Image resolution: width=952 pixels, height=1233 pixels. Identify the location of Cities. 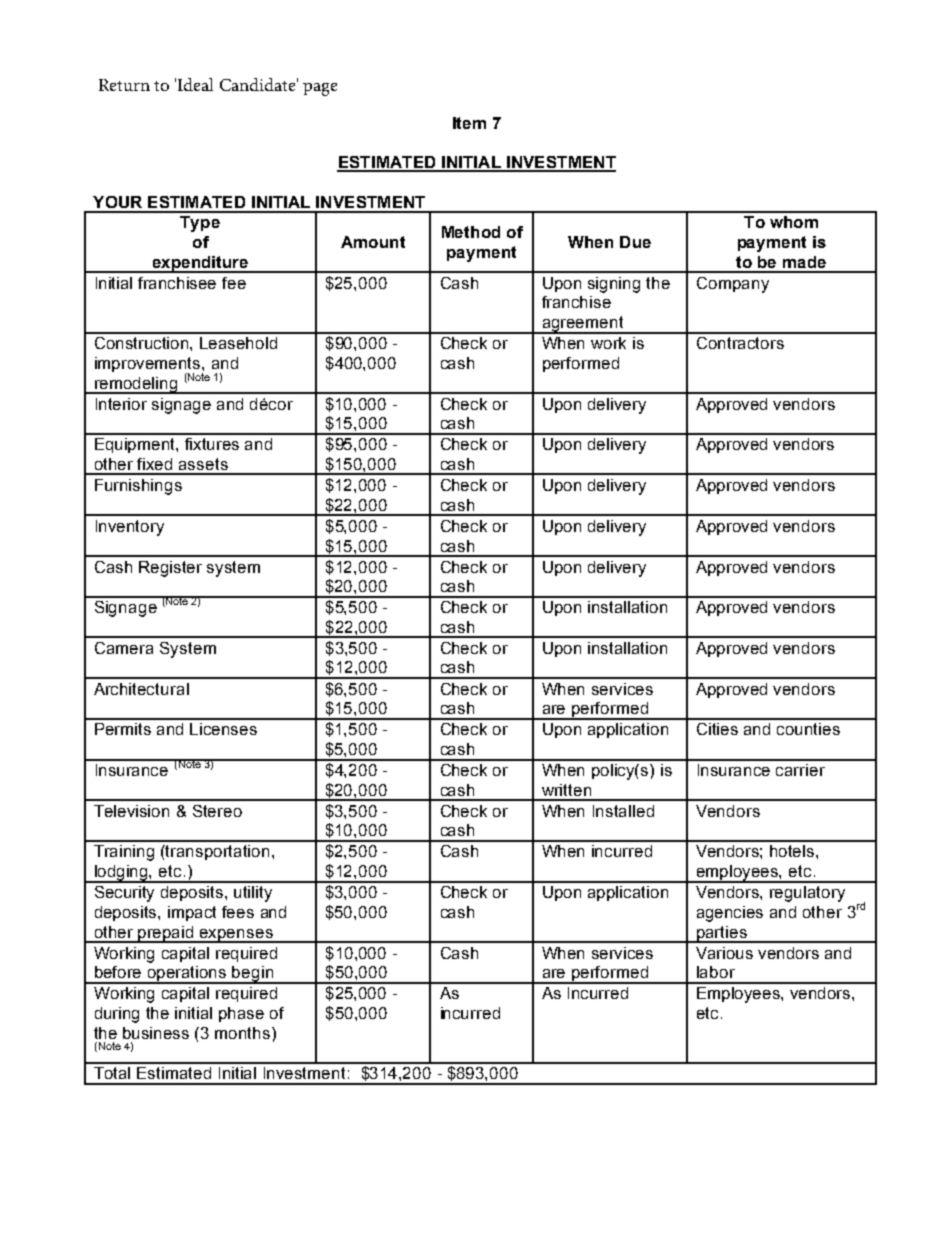
(717, 729).
